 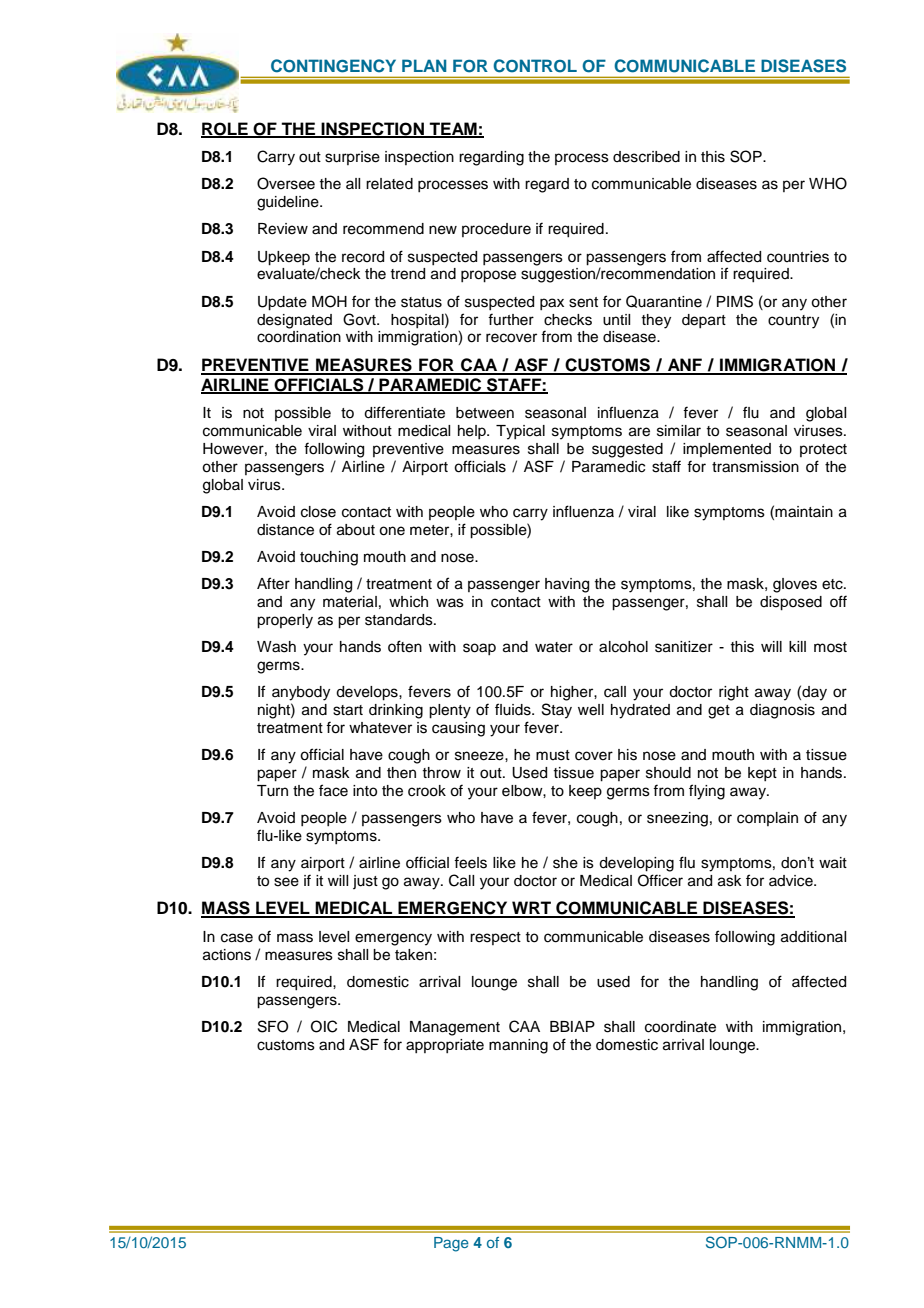 What do you see at coordinates (285, 530) in the screenshot?
I see `distance` at bounding box center [285, 530].
